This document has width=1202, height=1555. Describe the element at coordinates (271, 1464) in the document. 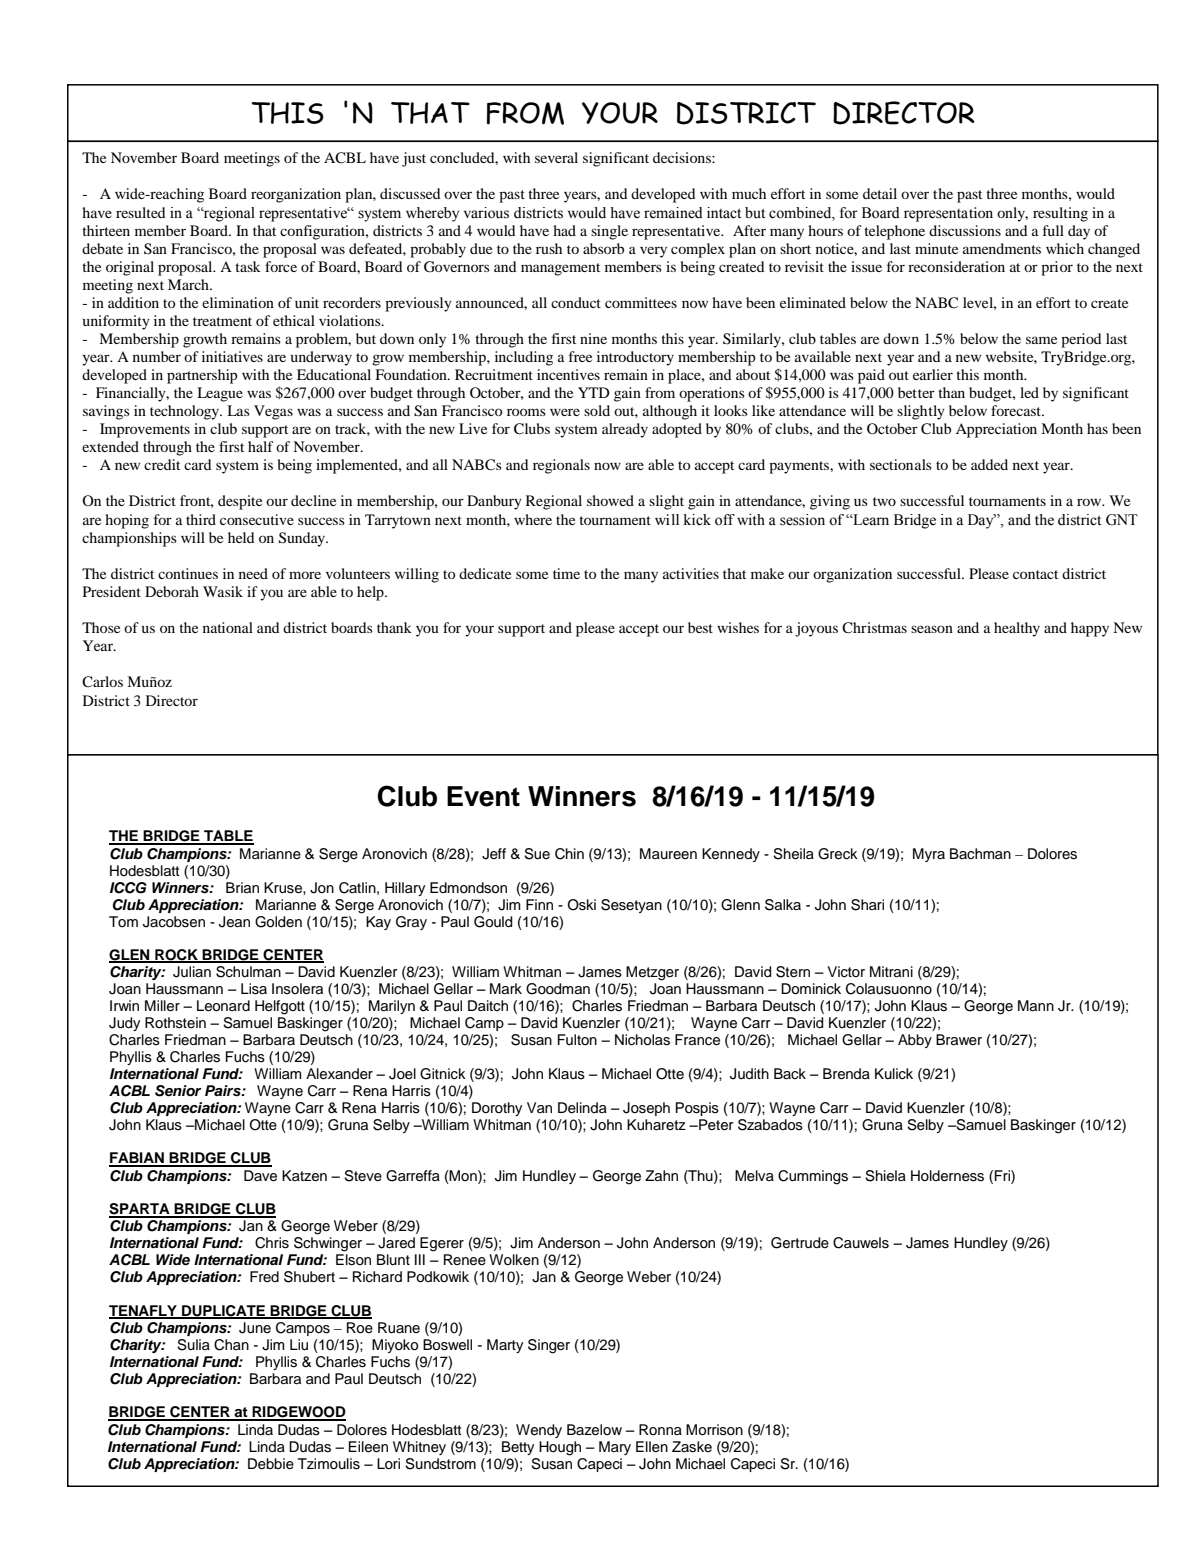

I see `Debbie` at that location.
